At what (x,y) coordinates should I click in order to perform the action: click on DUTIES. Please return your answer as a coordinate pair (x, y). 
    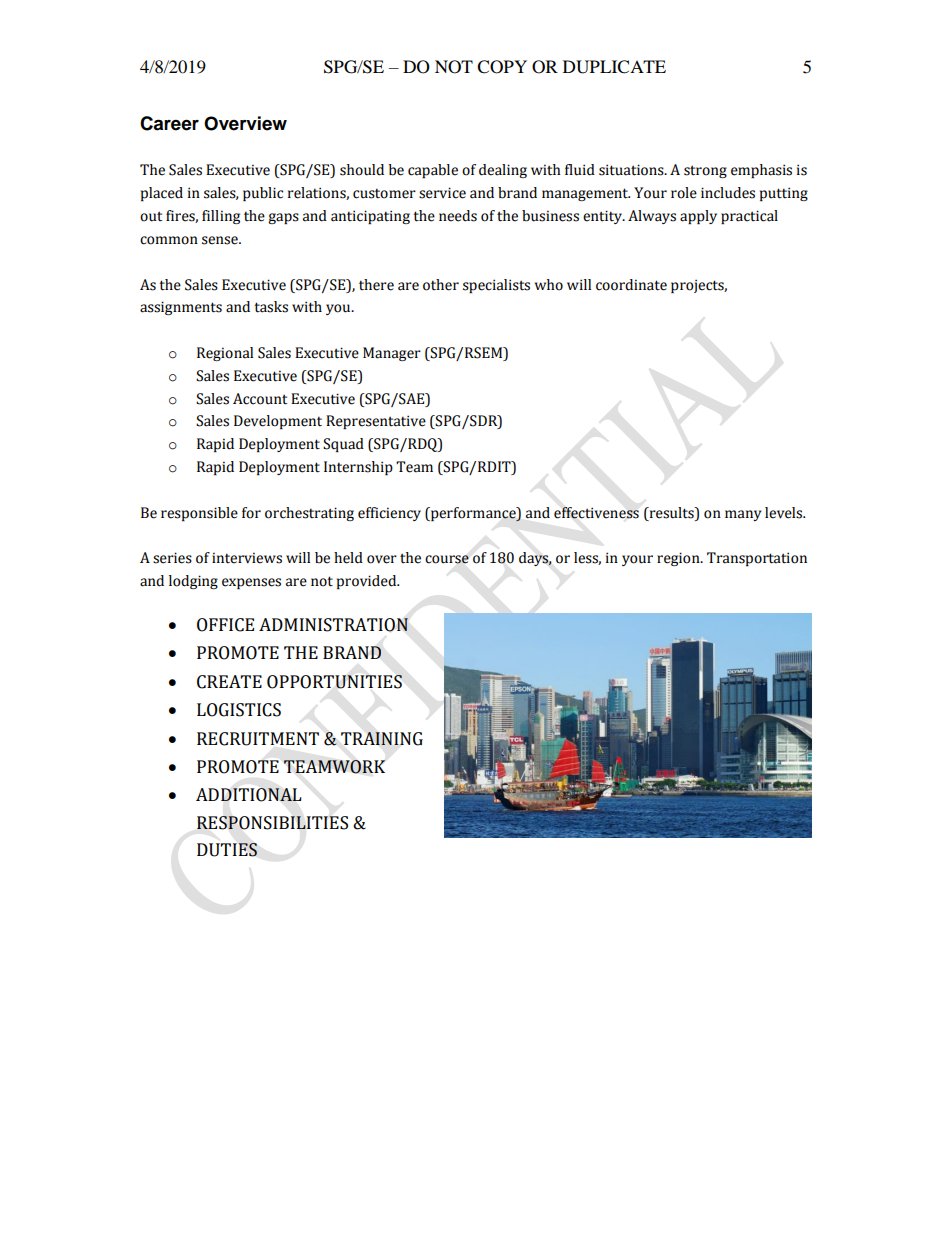
    Looking at the image, I should click on (227, 850).
